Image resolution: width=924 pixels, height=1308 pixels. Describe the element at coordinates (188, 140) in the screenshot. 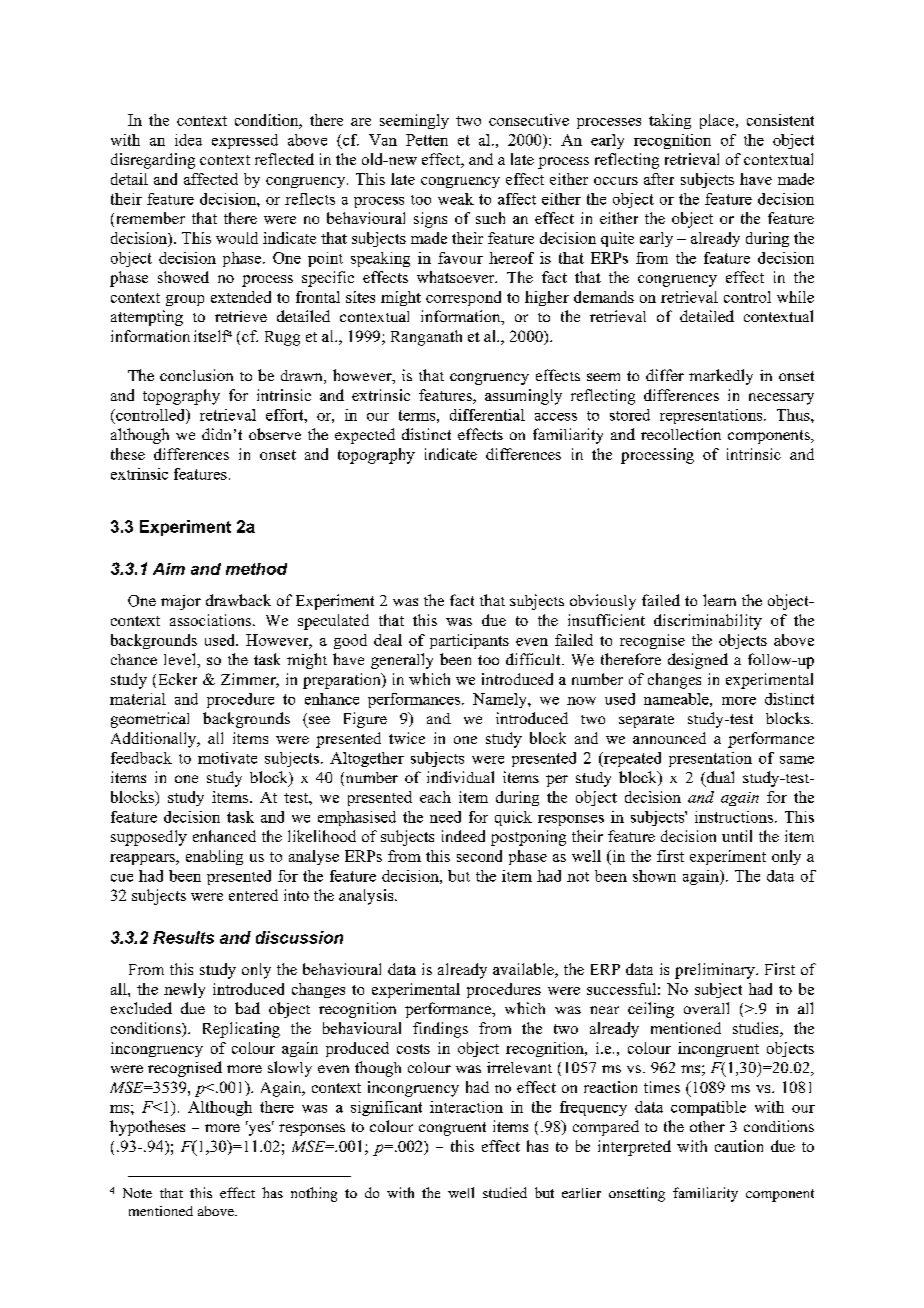

I see `idea` at that location.
